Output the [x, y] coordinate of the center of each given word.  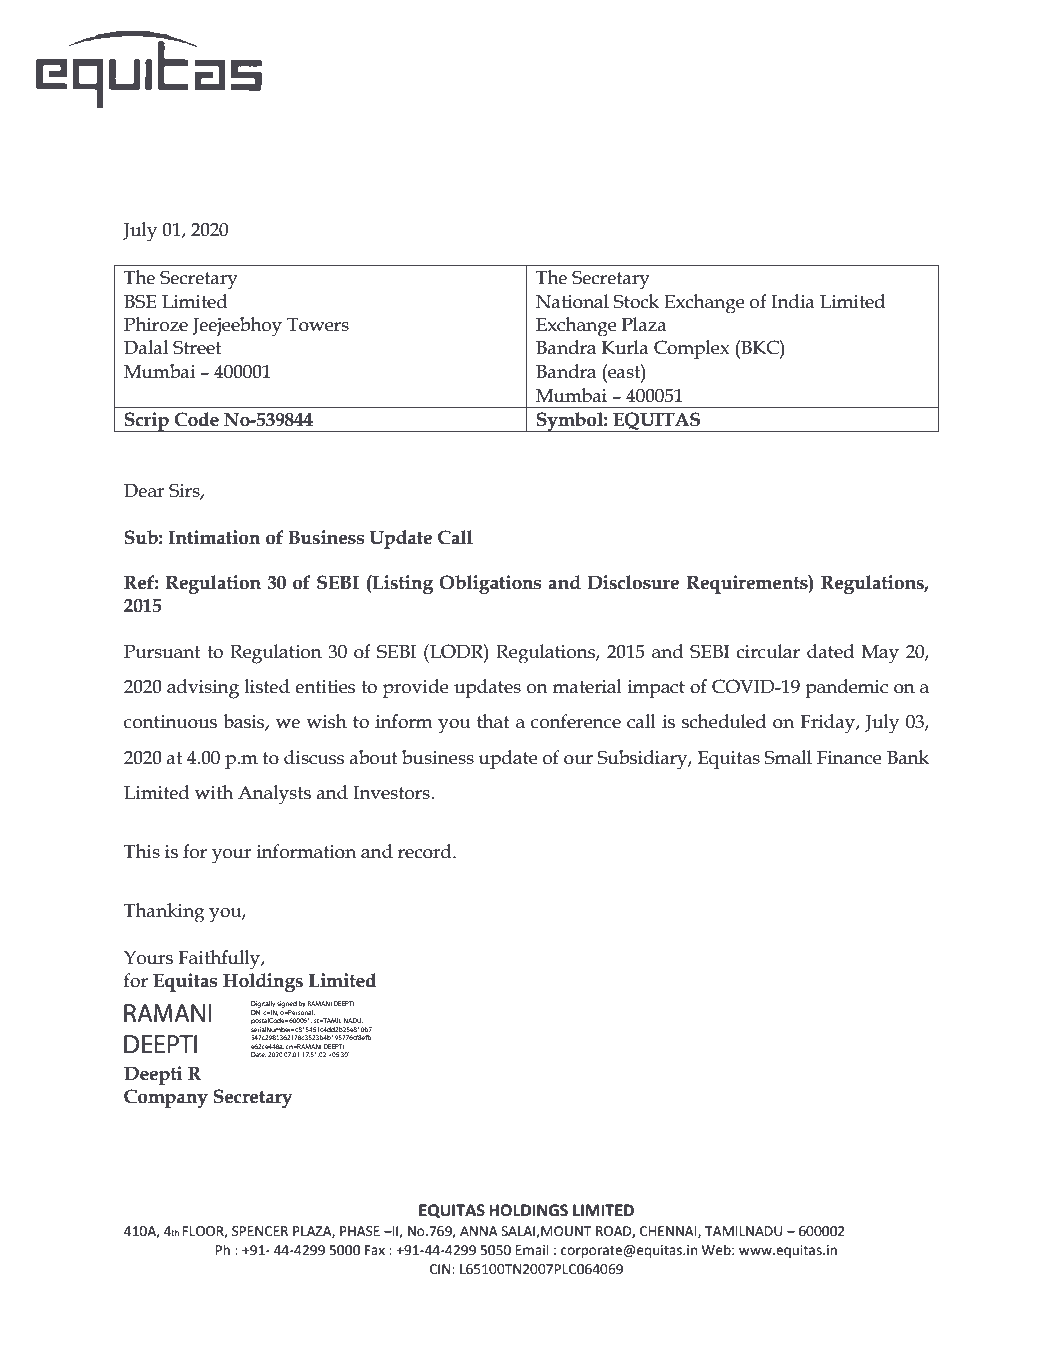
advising [203, 689]
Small [788, 757]
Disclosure [633, 582]
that [493, 721]
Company [166, 1098]
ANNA [479, 1231]
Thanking [164, 913]
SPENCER [260, 1231]
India [793, 301]
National [572, 301]
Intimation [214, 537]
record [426, 851]
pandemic [846, 688]
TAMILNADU [743, 1231]
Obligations [490, 584]
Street [197, 347]
